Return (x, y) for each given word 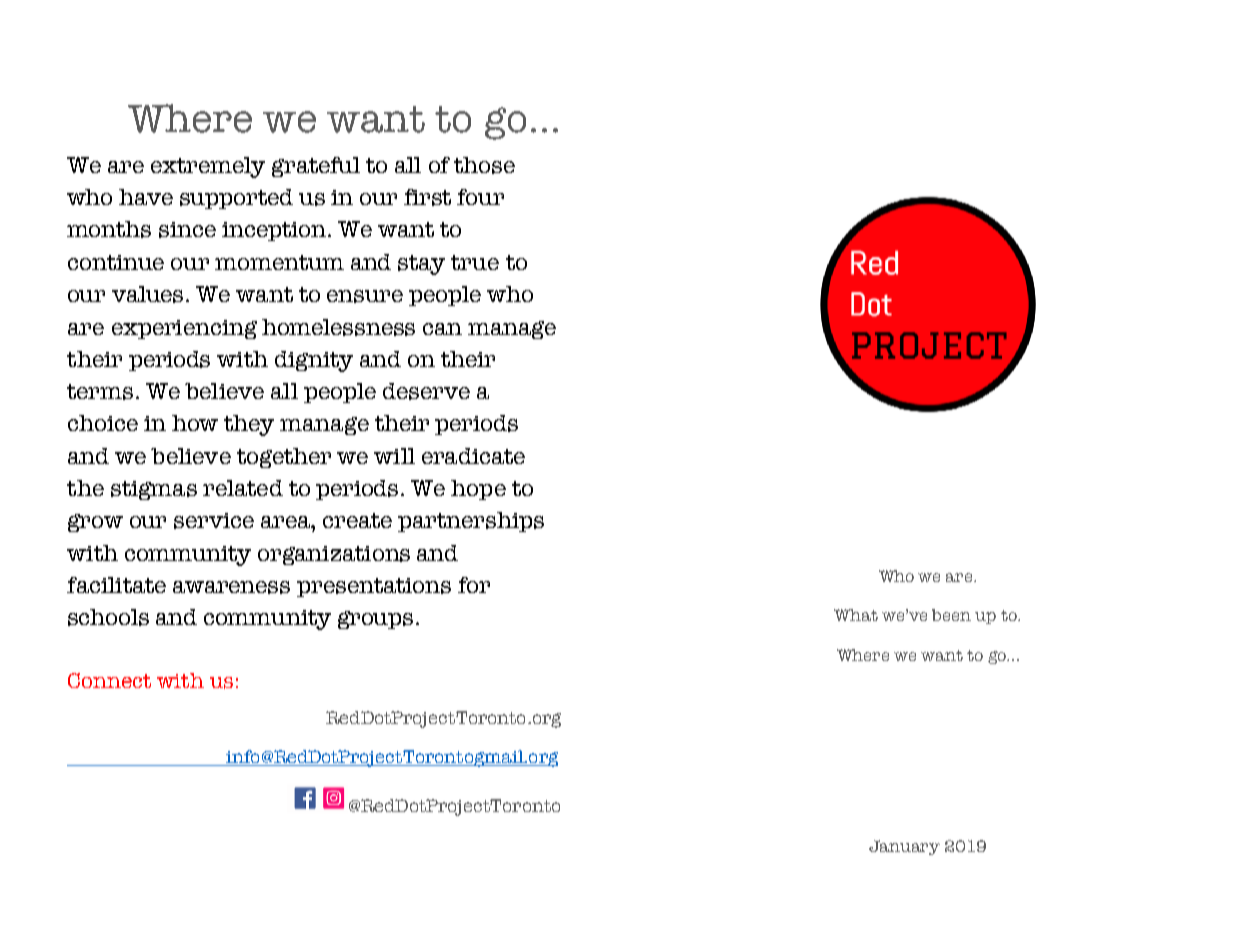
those (484, 165)
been (951, 615)
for (474, 585)
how (195, 423)
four (480, 197)
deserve (426, 391)
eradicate (473, 456)
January (904, 847)
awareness (231, 587)
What (856, 615)
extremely (208, 167)
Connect (109, 680)
